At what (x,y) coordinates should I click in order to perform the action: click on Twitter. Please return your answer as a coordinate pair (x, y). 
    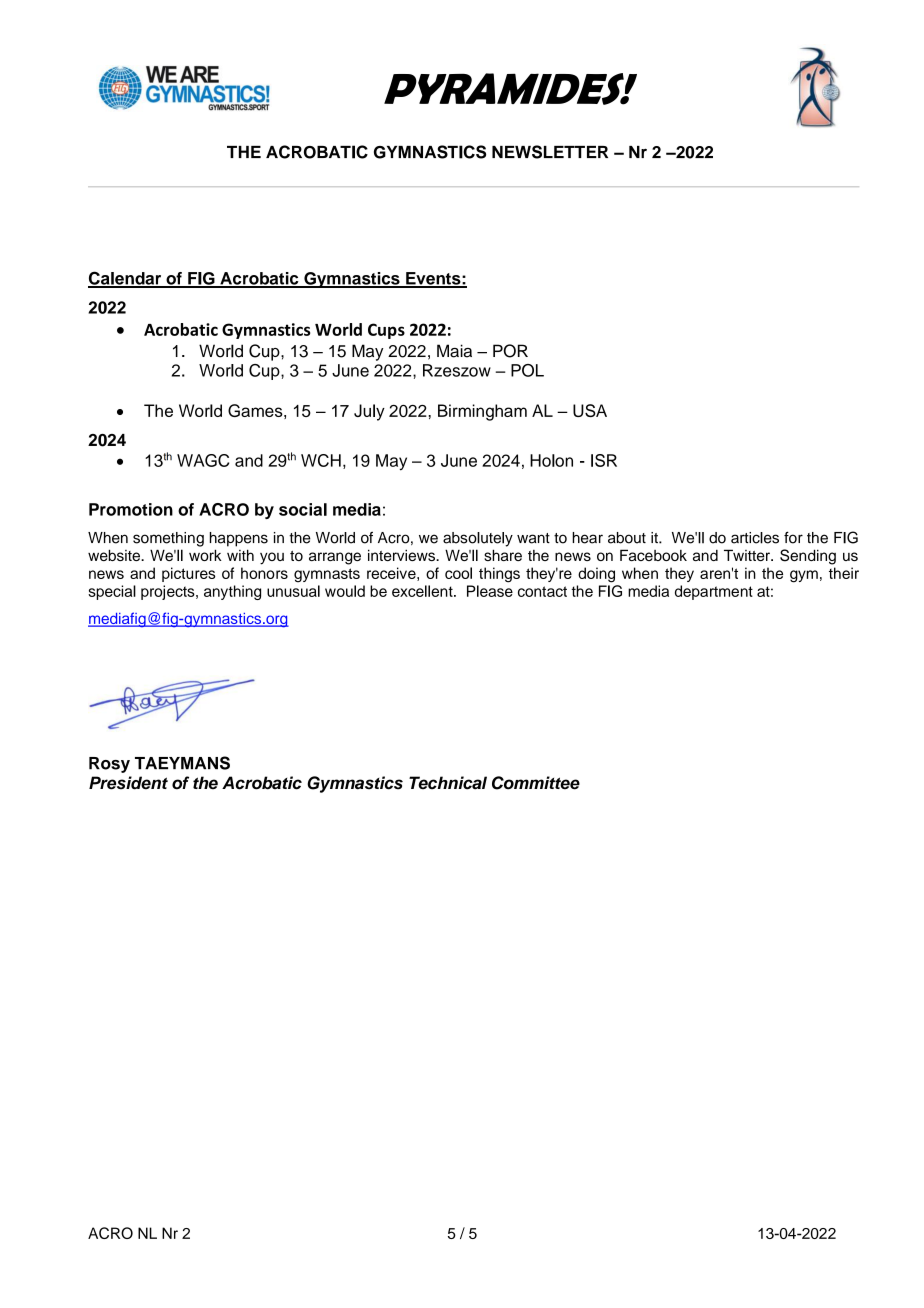
    Looking at the image, I should click on (748, 555).
